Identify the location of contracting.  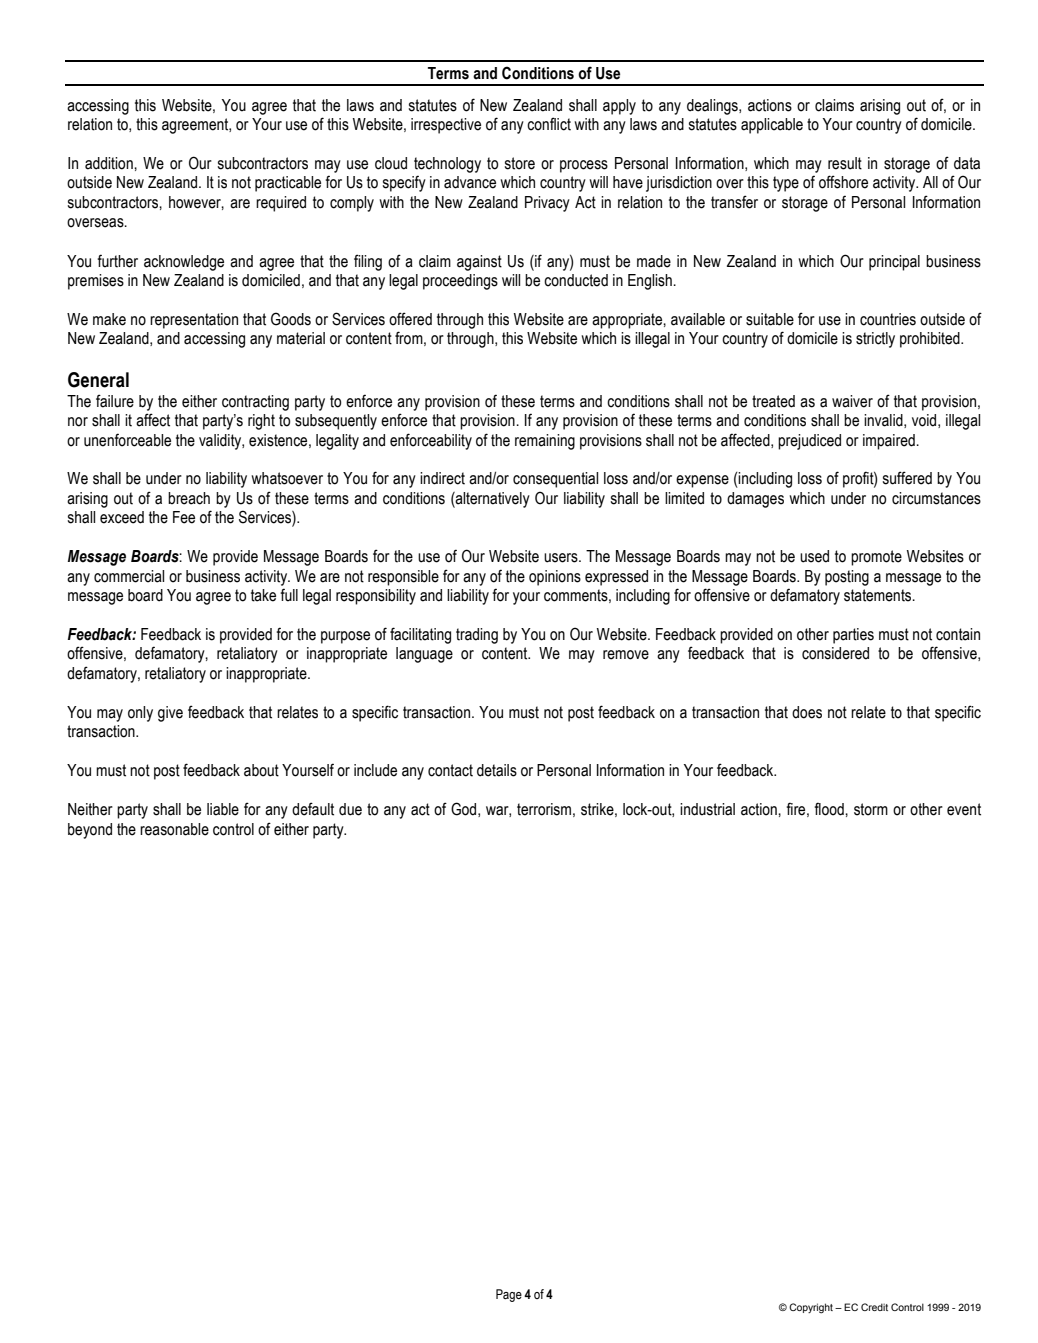
(255, 403).
